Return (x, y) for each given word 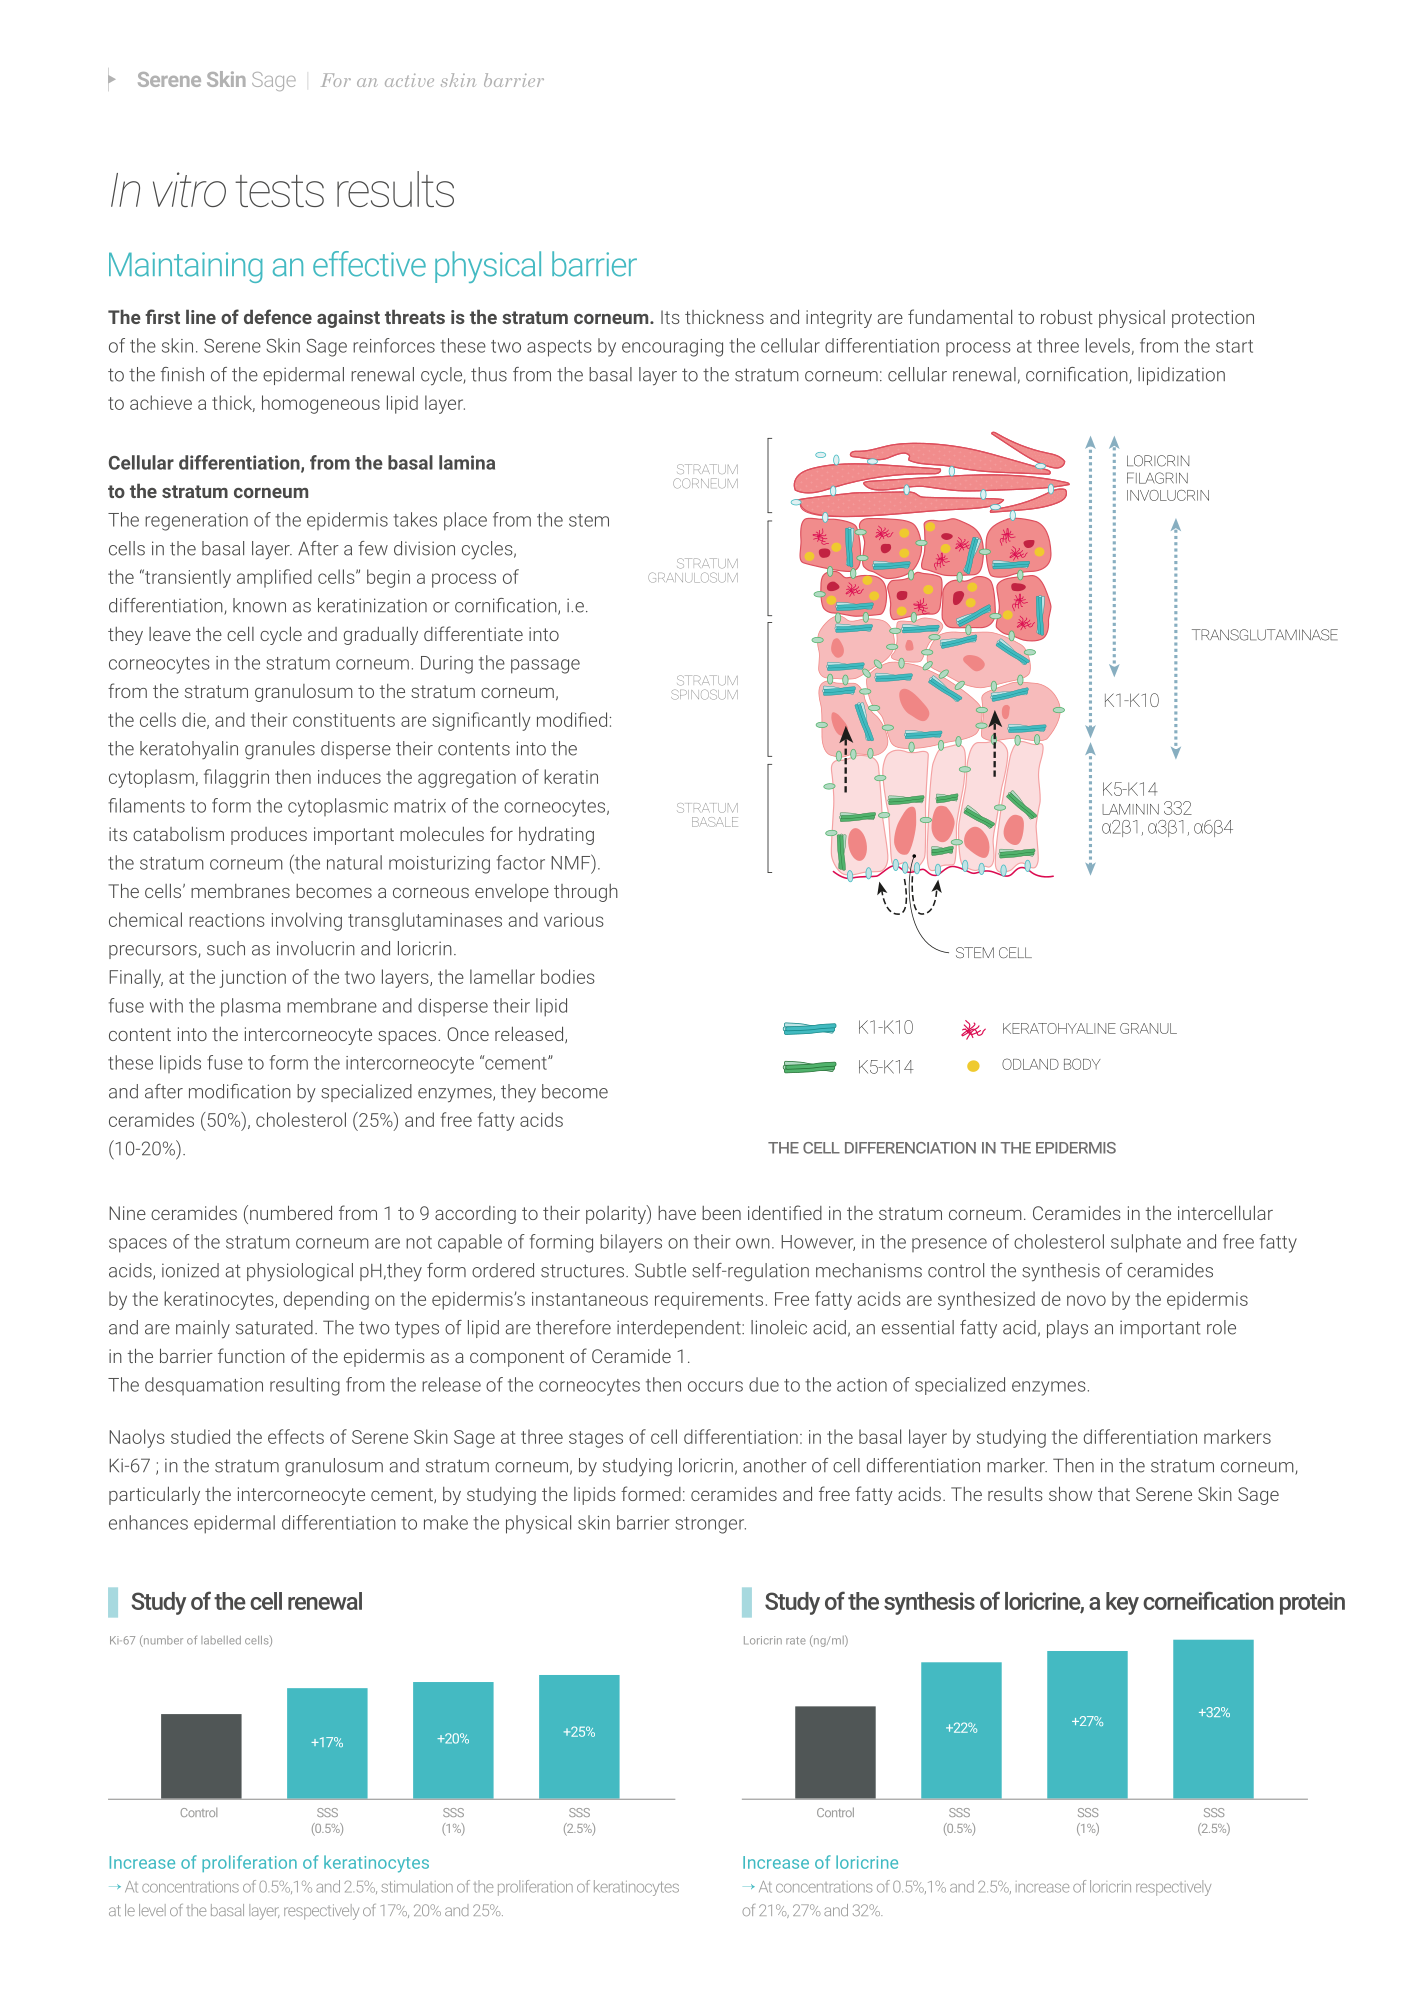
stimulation (417, 1886)
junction (252, 979)
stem (589, 520)
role (1221, 1327)
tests (279, 191)
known (259, 605)
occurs (715, 1386)
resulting (305, 1386)
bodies (568, 976)
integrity (839, 319)
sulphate (1146, 1243)
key (1122, 1603)
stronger (710, 1525)
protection (1213, 319)
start (1234, 346)
